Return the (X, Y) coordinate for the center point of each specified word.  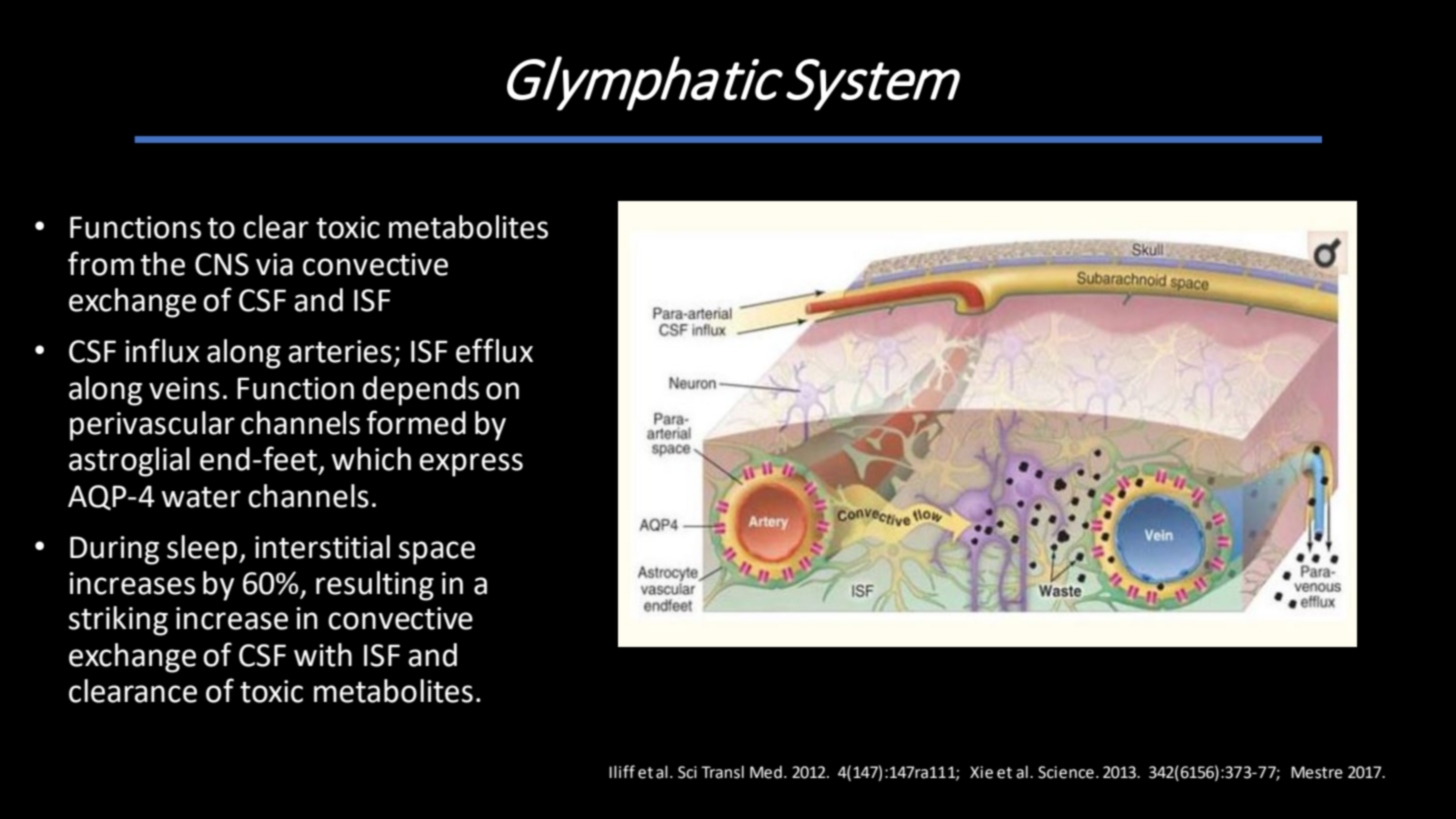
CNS (222, 264)
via (274, 264)
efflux (494, 350)
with (323, 655)
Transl (722, 772)
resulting (375, 586)
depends (421, 391)
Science (1066, 772)
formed (416, 422)
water (201, 497)
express (471, 465)
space (437, 553)
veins (184, 388)
